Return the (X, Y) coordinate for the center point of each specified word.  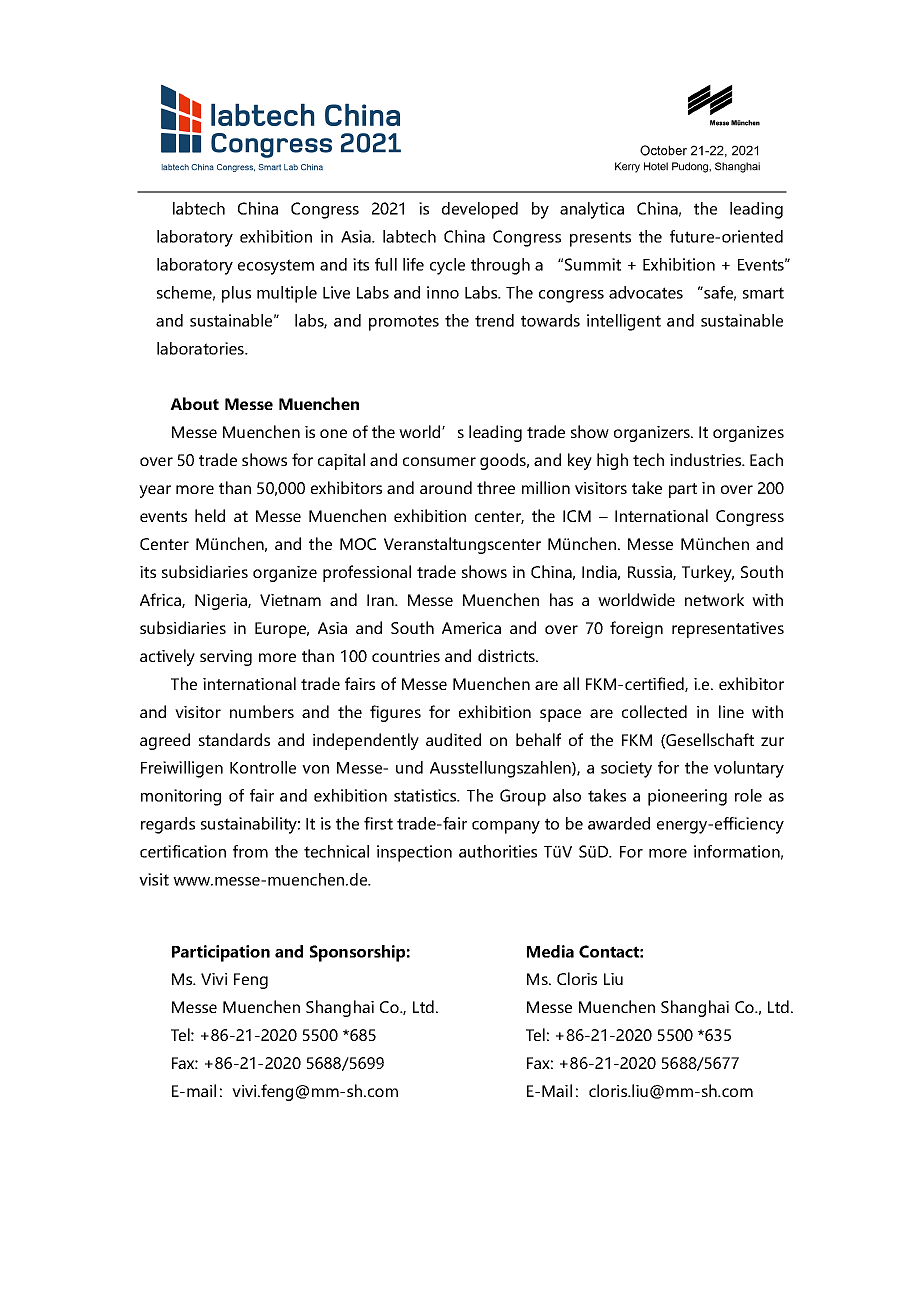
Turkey (708, 573)
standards (234, 739)
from (250, 851)
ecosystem (276, 267)
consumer (439, 461)
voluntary (749, 769)
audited (453, 739)
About (194, 403)
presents (600, 239)
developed (480, 210)
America (471, 628)
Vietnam (290, 600)
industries (707, 459)
